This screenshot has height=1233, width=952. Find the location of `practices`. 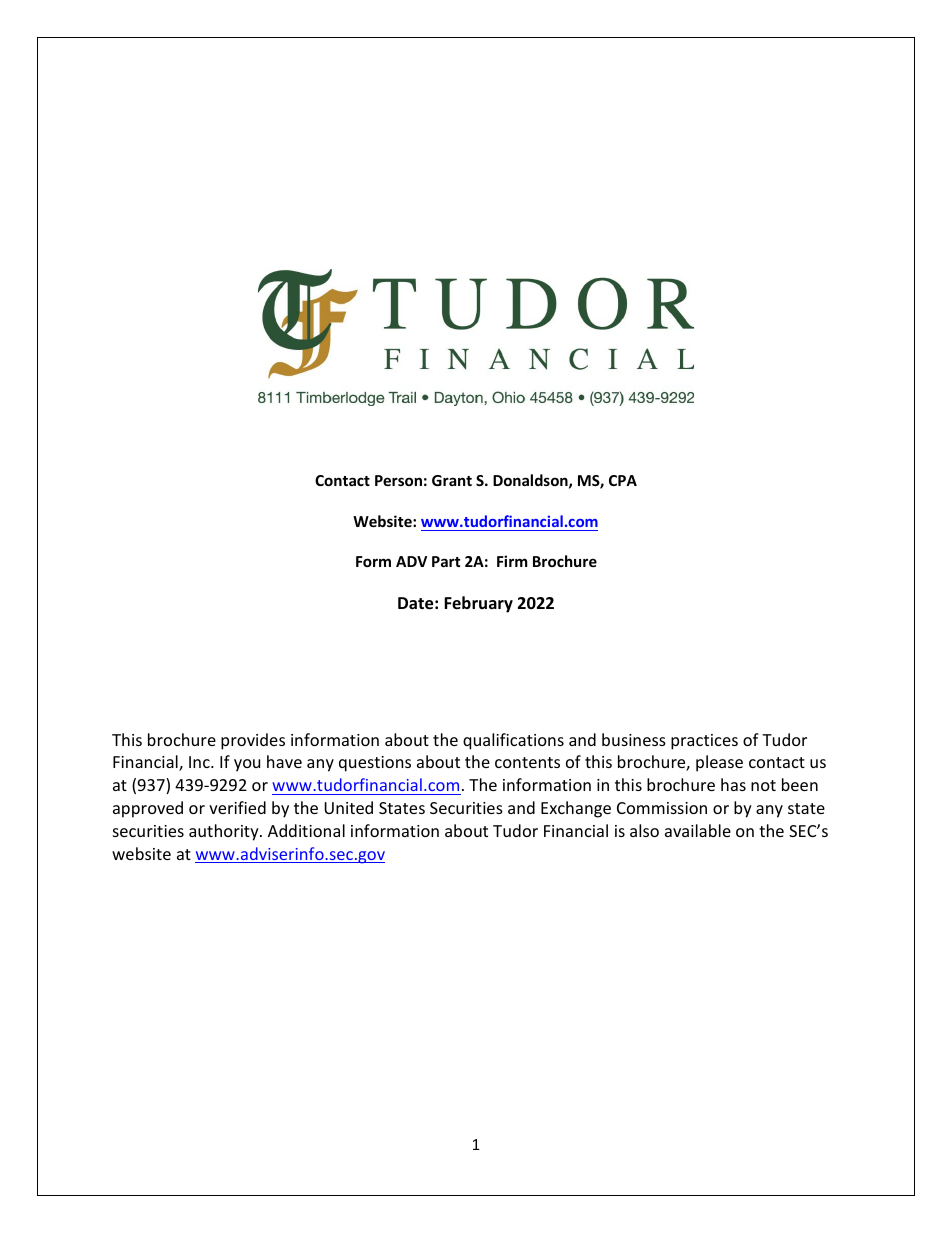

practices is located at coordinates (704, 742).
